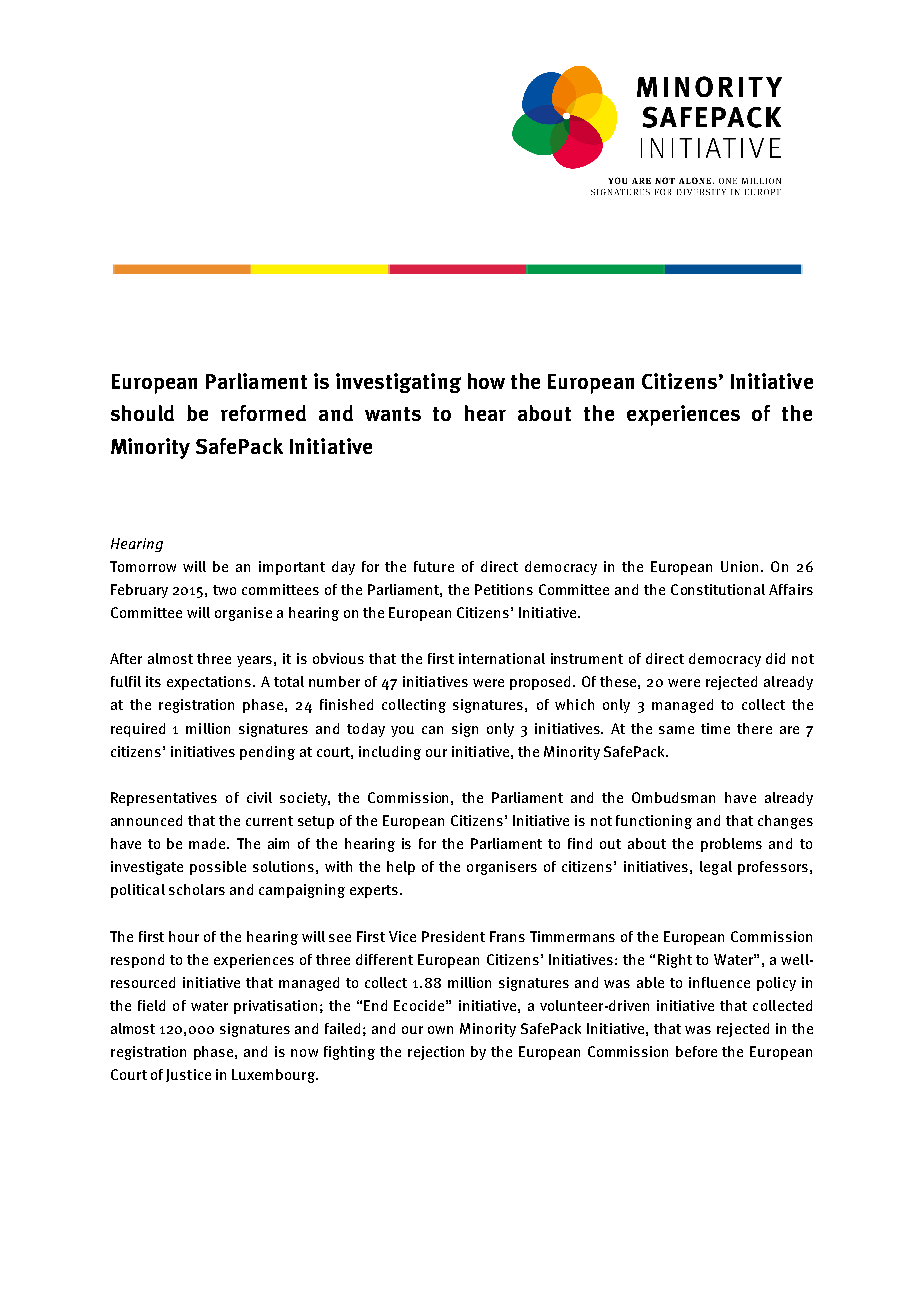 Image resolution: width=924 pixels, height=1308 pixels. Describe the element at coordinates (434, 566) in the document. I see `future` at that location.
